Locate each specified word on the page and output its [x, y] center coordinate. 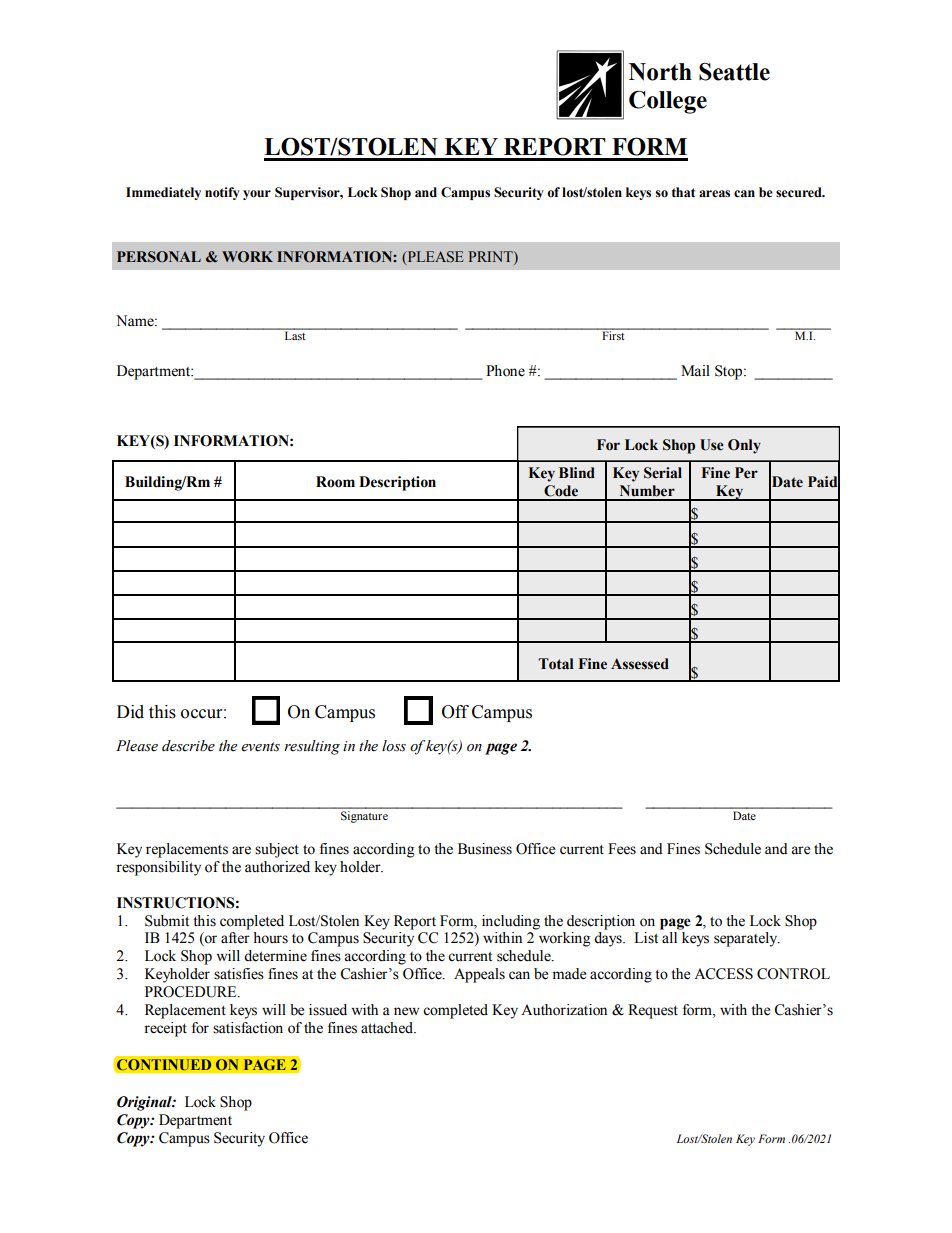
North [660, 72]
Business [485, 849]
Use [712, 445]
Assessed [640, 664]
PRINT [492, 256]
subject [277, 850]
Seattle [734, 71]
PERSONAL [159, 257]
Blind [577, 473]
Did [130, 712]
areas [714, 194]
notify [222, 193]
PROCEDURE [192, 992]
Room [335, 482]
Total [556, 664]
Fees [622, 849]
